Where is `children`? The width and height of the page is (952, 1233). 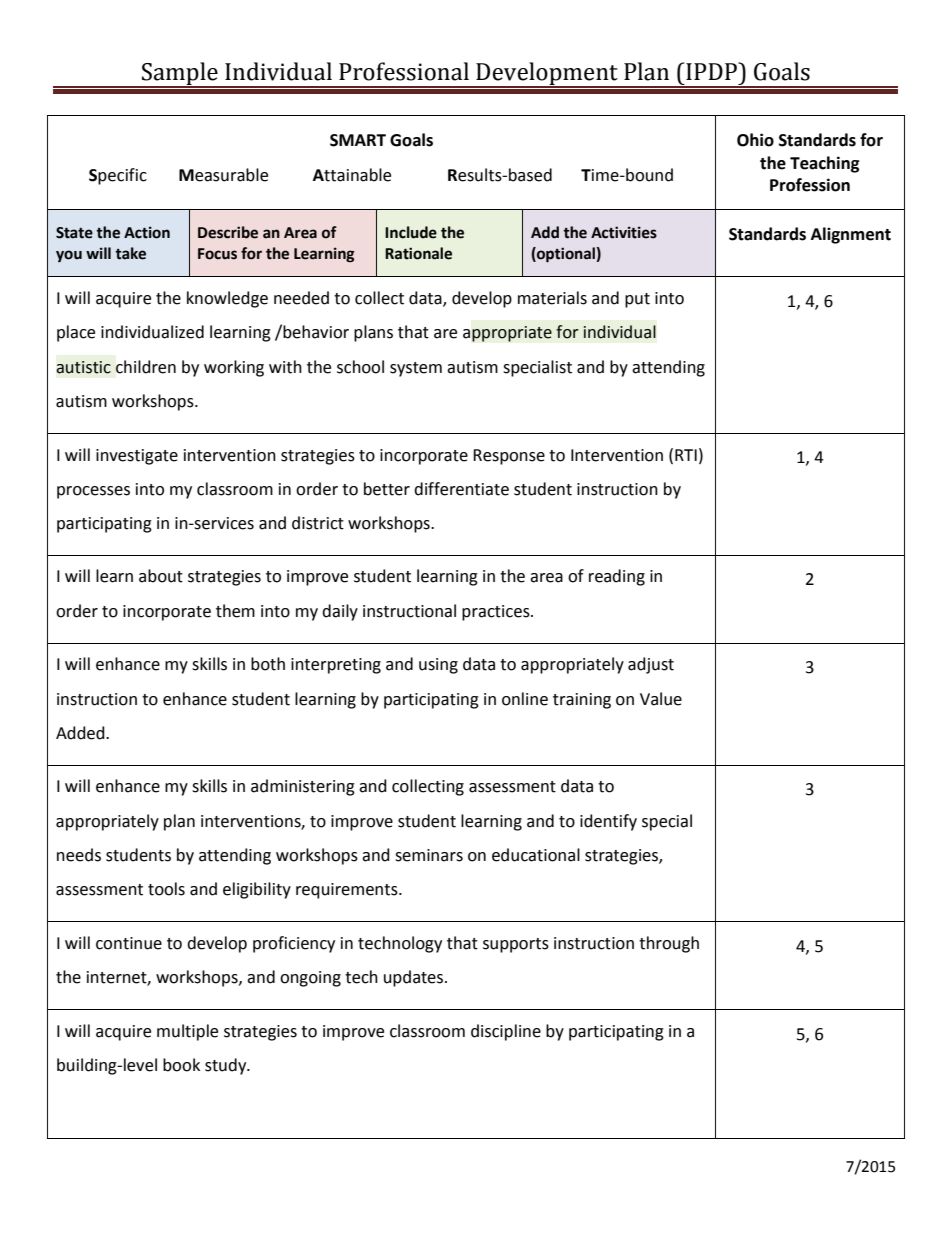 children is located at coordinates (146, 367).
